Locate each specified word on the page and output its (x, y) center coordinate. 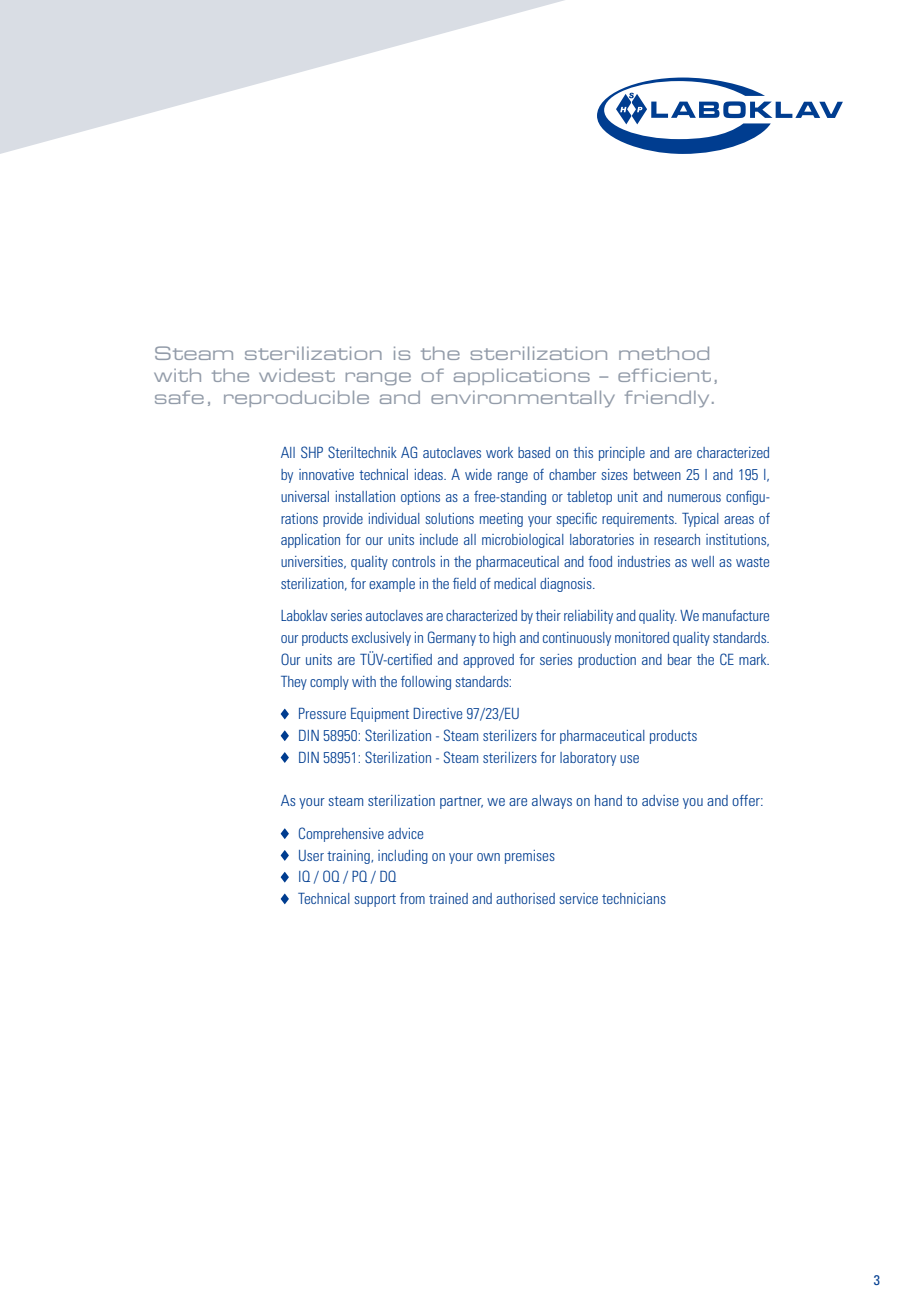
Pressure (322, 713)
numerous (694, 498)
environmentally (523, 399)
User (311, 855)
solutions (449, 518)
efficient (664, 375)
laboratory (588, 759)
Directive (437, 713)
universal (305, 496)
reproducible (296, 398)
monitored (642, 637)
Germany (452, 638)
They (294, 683)
